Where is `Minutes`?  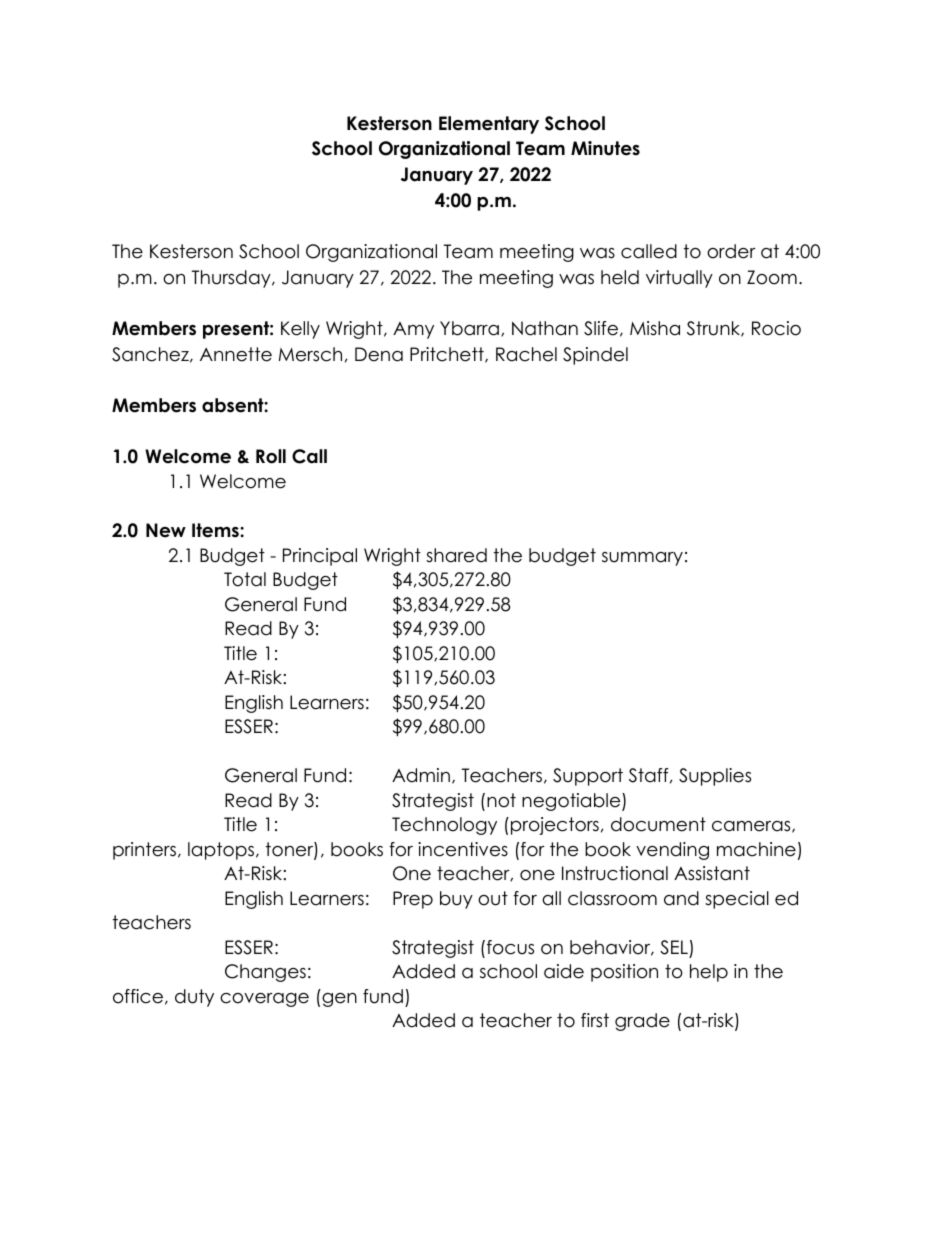
Minutes is located at coordinates (605, 148).
